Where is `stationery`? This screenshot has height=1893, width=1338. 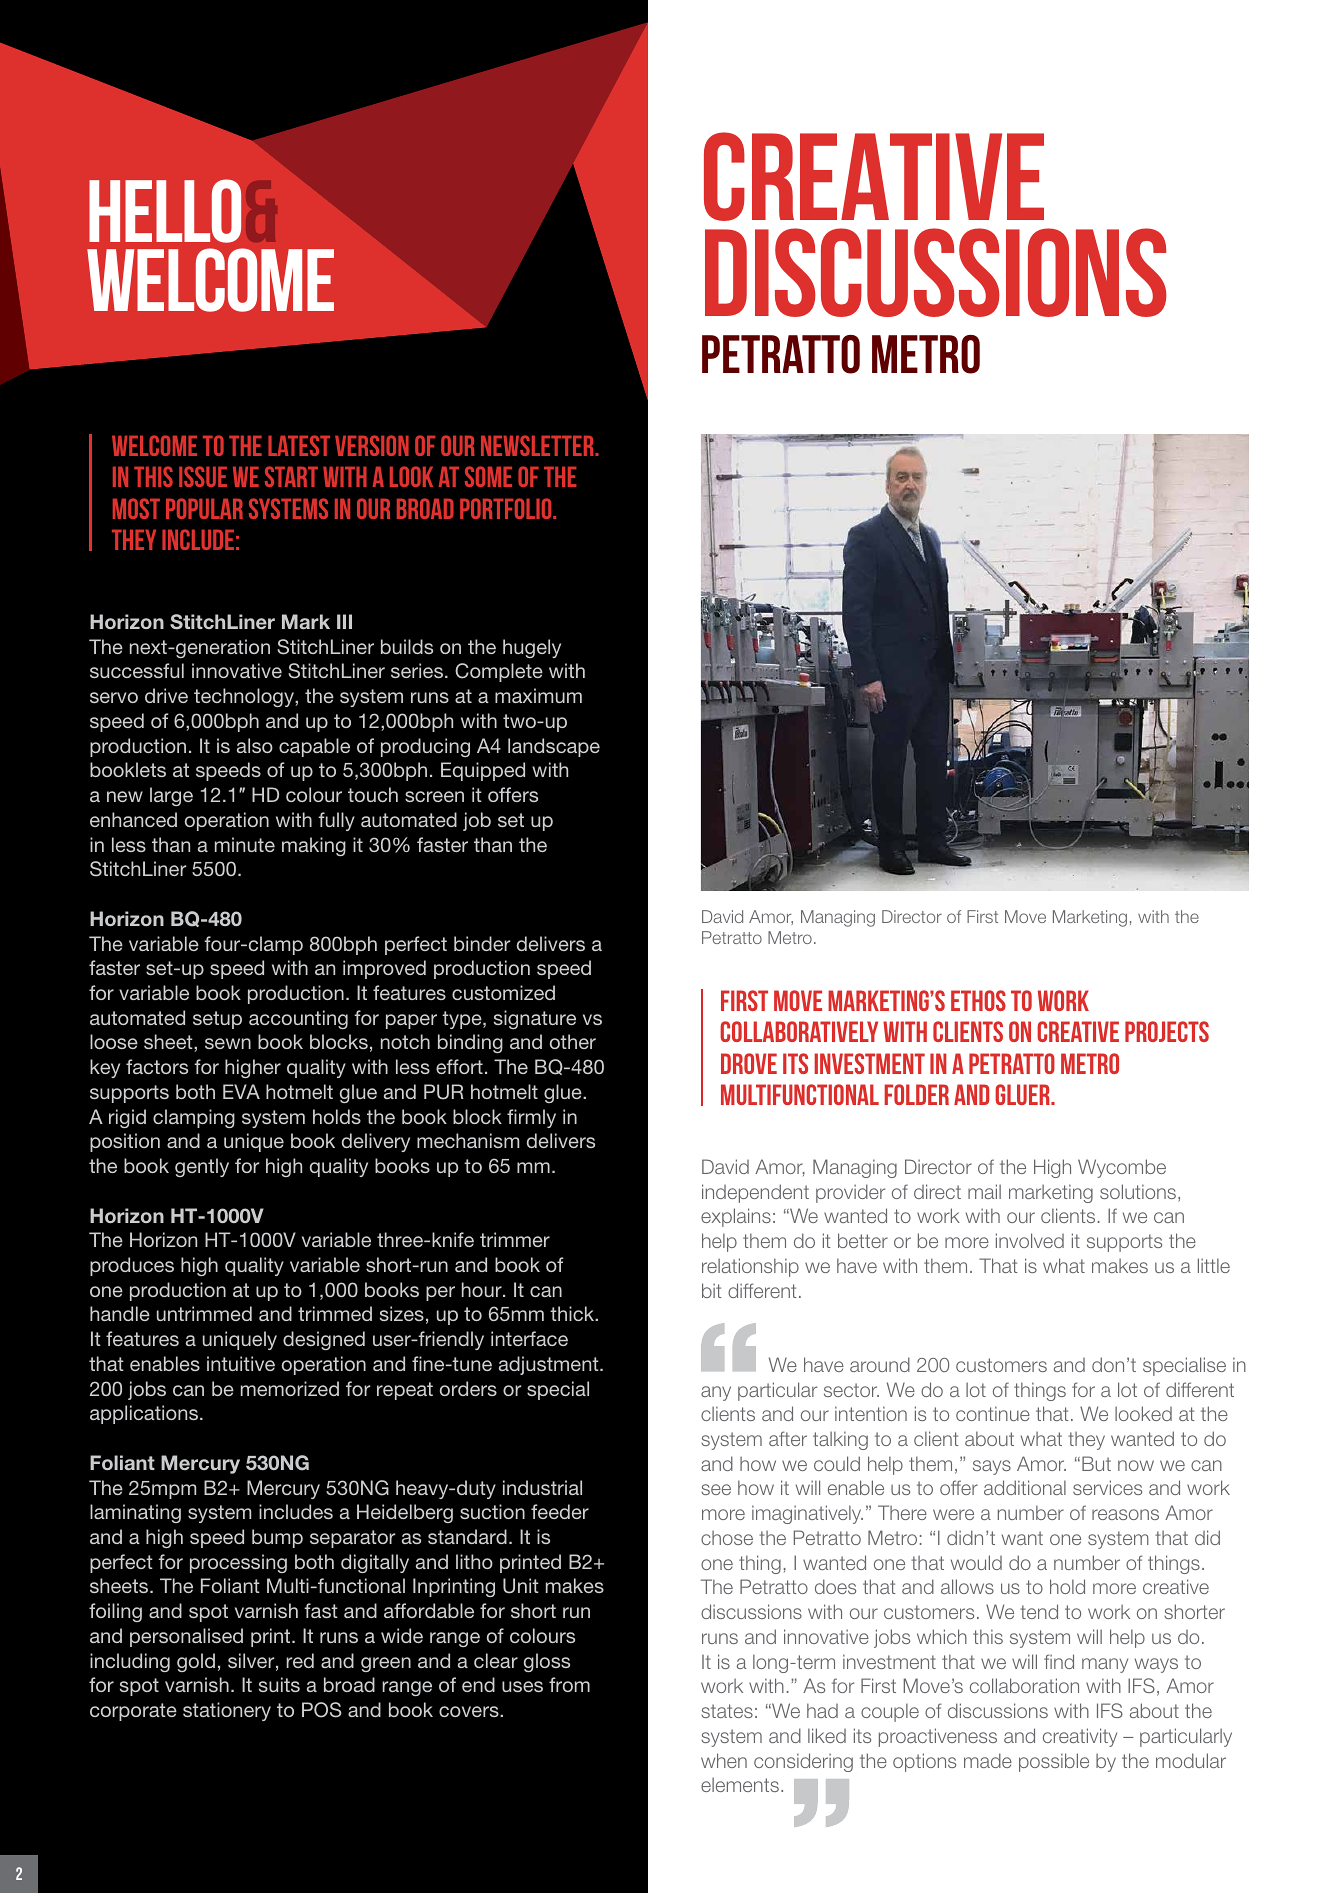 stationery is located at coordinates (227, 1711).
